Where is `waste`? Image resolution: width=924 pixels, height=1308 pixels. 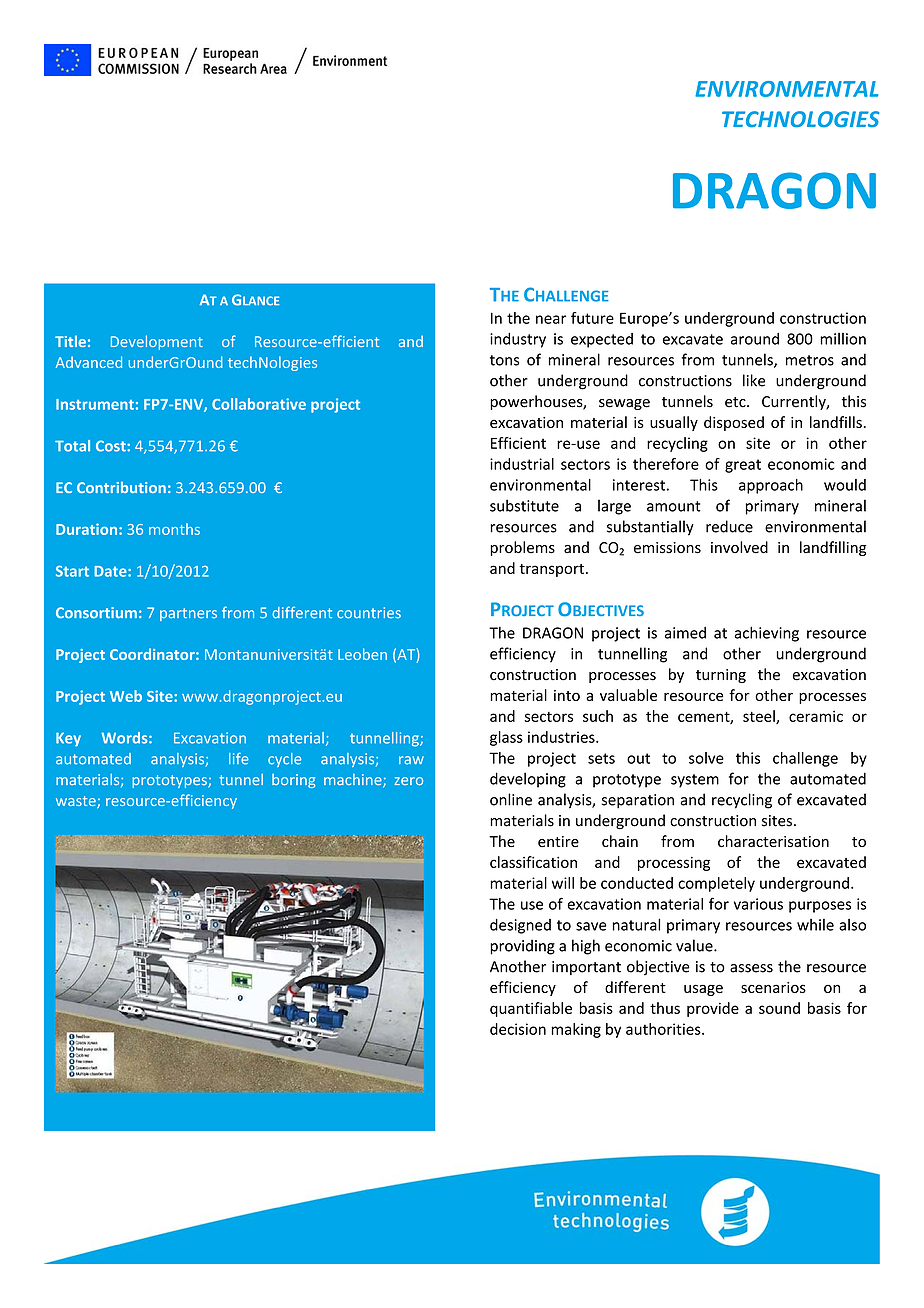 waste is located at coordinates (77, 802).
